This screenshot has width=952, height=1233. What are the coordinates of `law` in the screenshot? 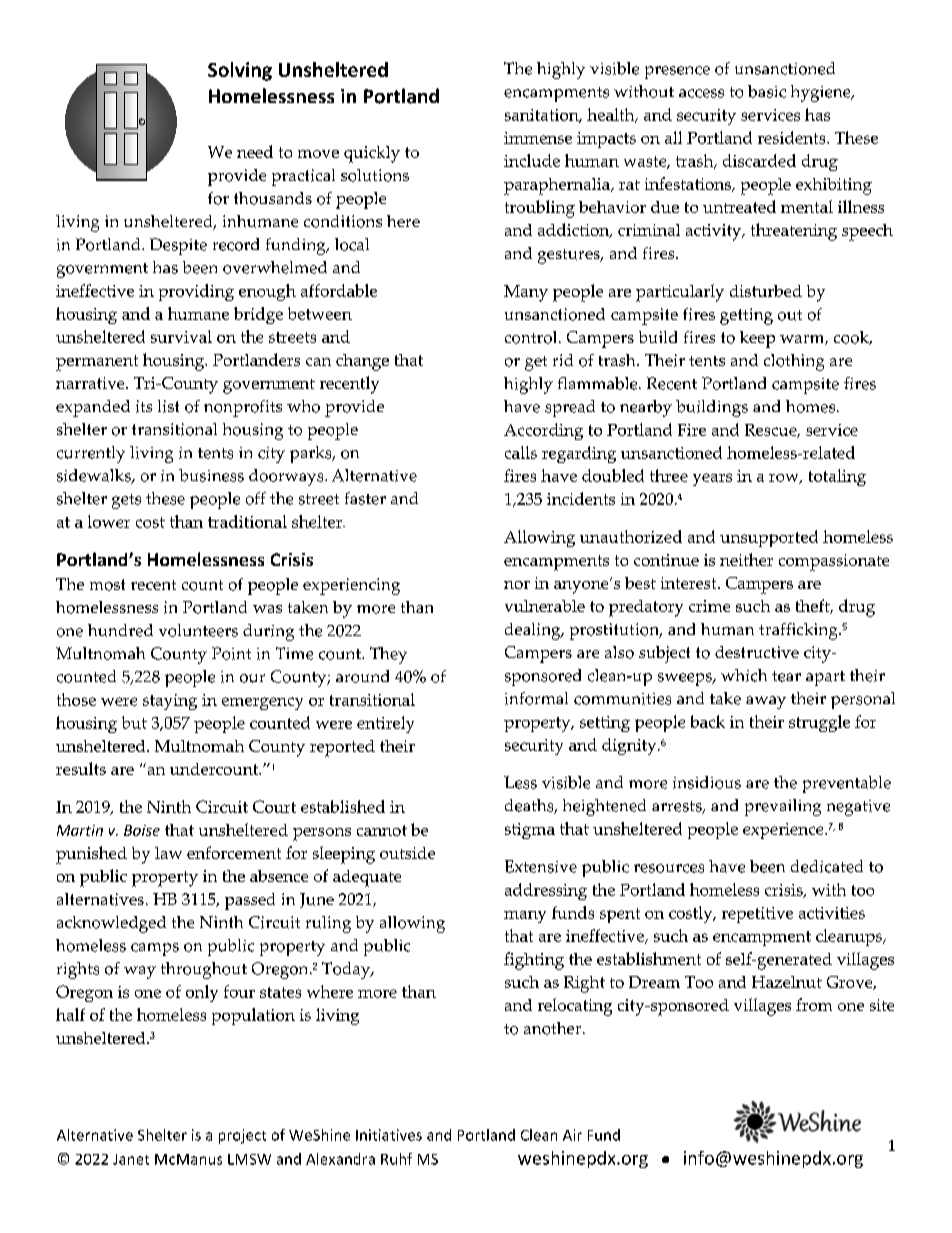 It's located at (168, 853).
